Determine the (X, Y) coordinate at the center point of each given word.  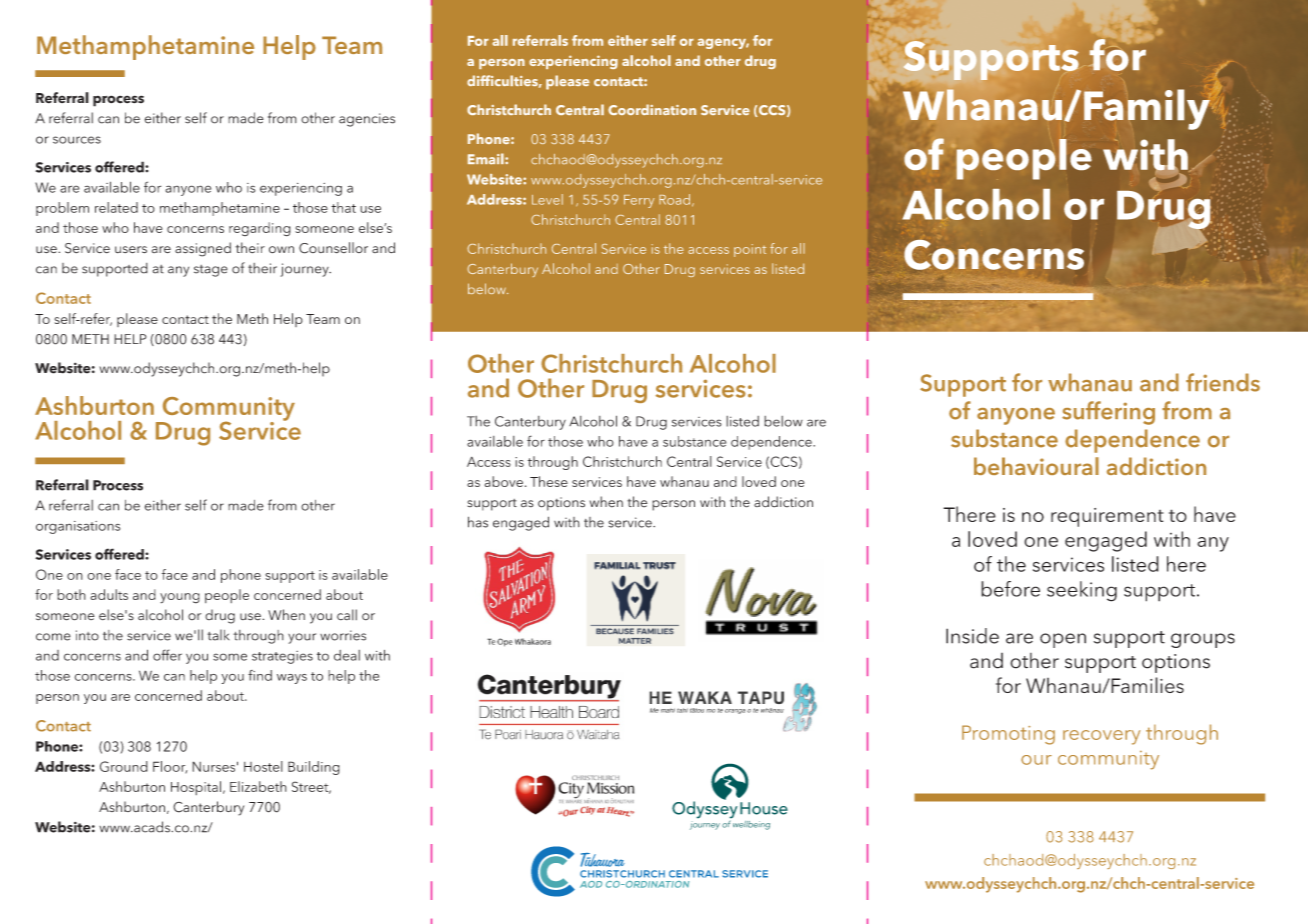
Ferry (639, 201)
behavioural (1036, 466)
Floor (170, 767)
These (549, 481)
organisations (78, 527)
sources (77, 140)
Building (314, 768)
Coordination (652, 109)
